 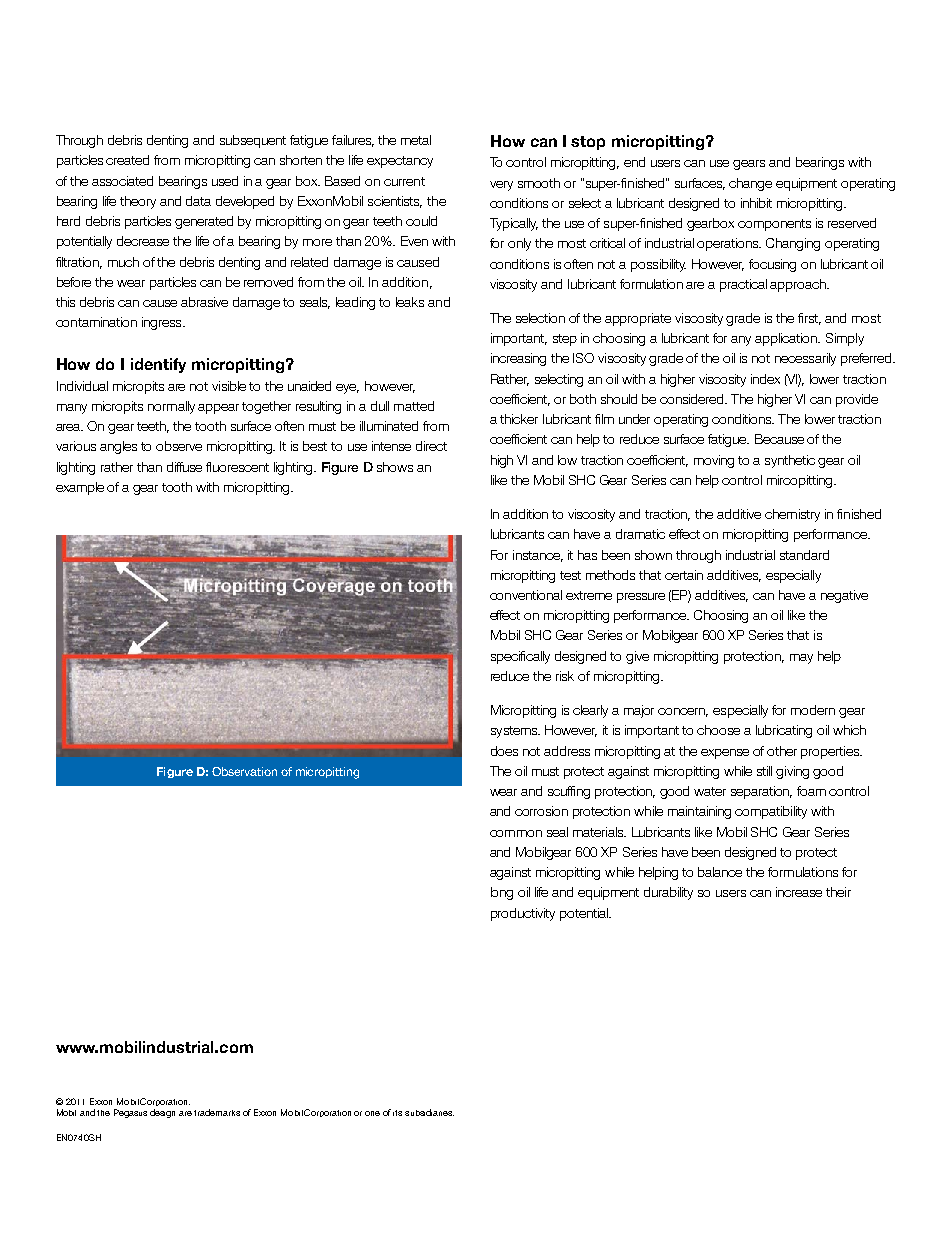 What do you see at coordinates (520, 657) in the screenshot?
I see `specifically` at bounding box center [520, 657].
